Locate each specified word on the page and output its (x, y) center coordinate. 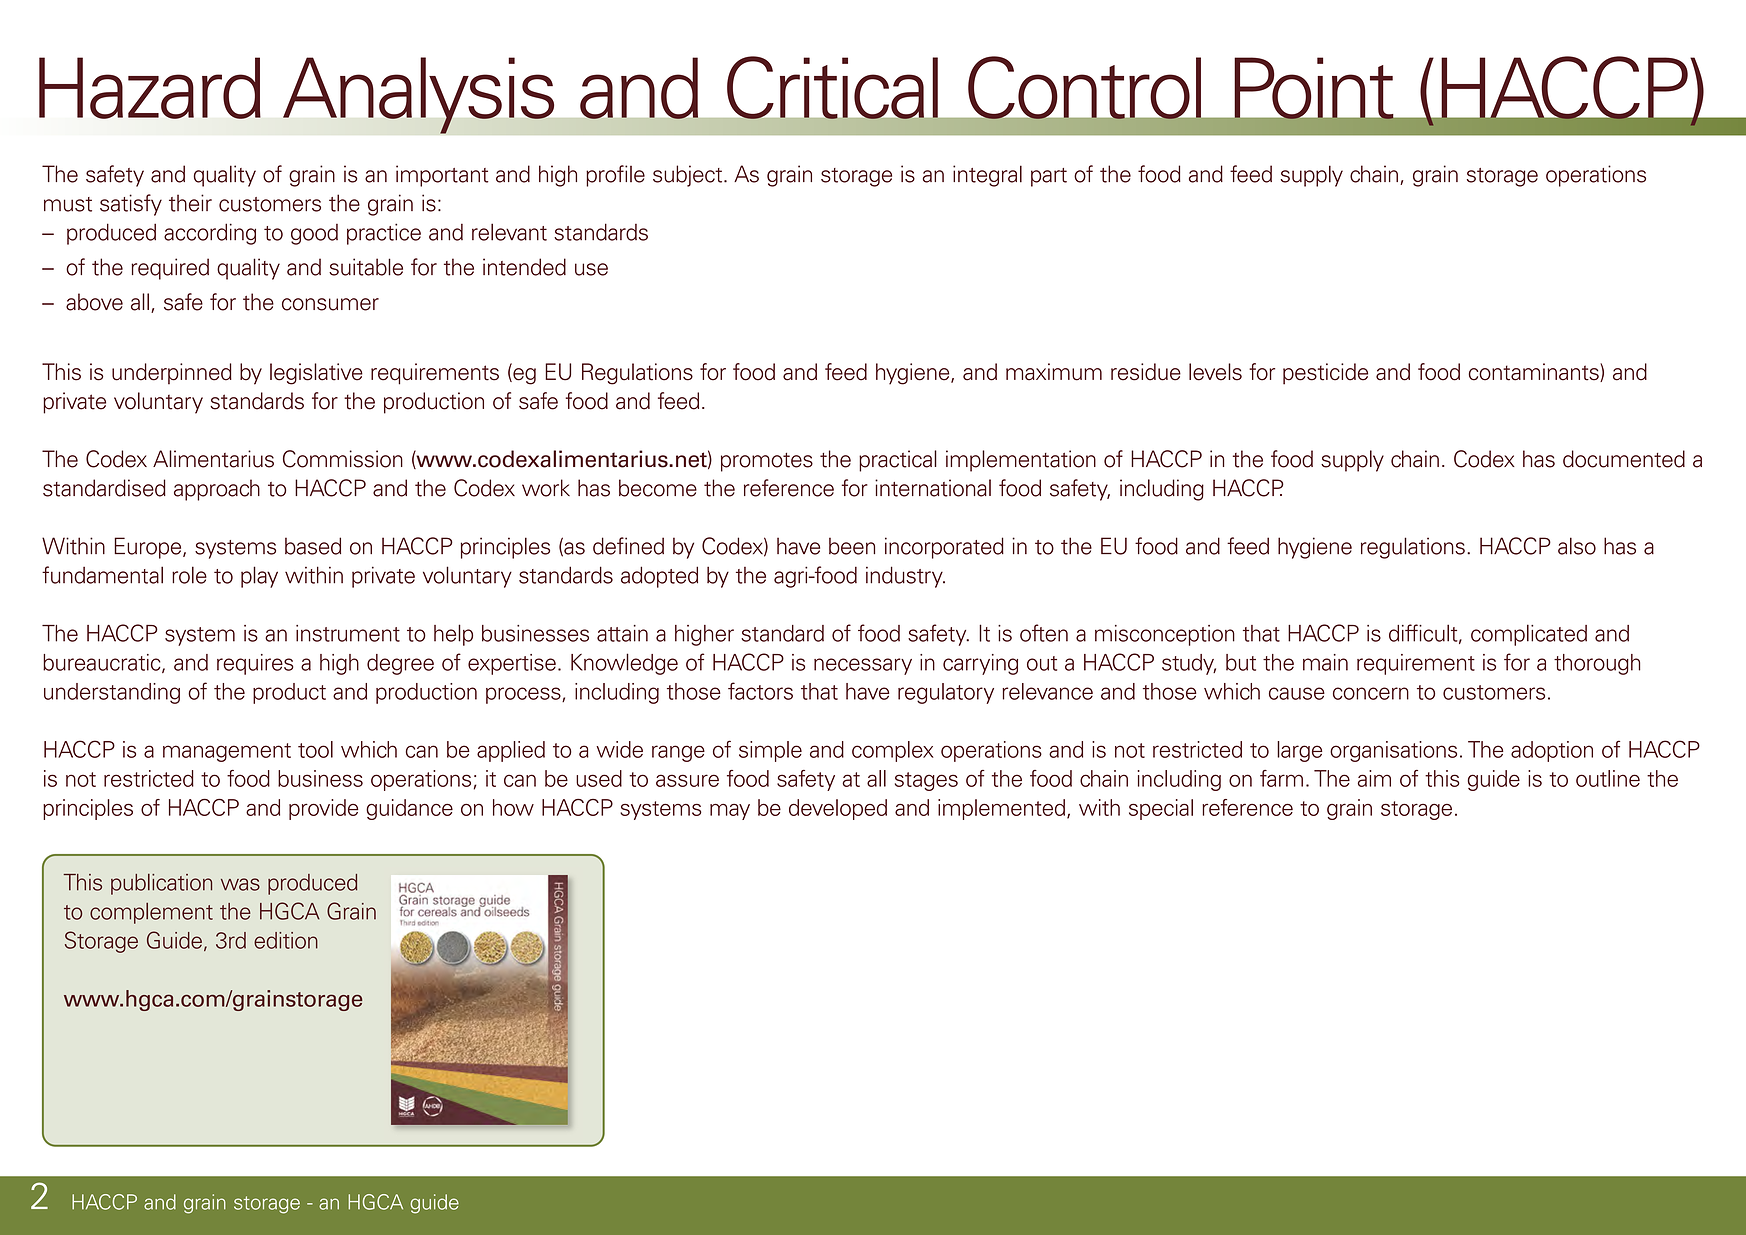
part (1049, 177)
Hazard (150, 88)
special (1161, 809)
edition (286, 940)
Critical (833, 88)
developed (838, 809)
